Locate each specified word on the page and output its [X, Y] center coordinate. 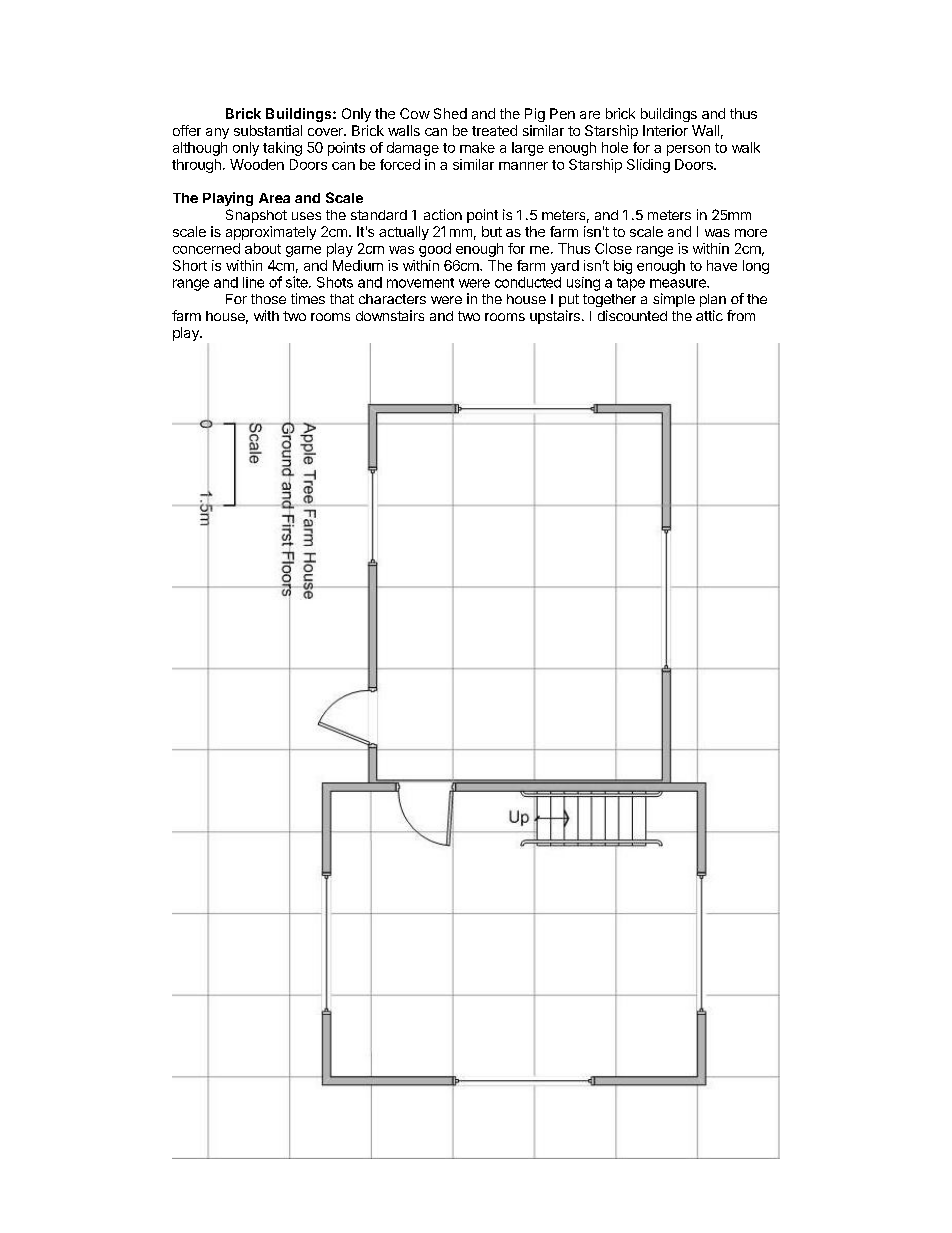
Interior [665, 130]
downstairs [390, 315]
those [268, 299]
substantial [268, 130]
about [263, 248]
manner [523, 166]
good [435, 250]
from [741, 315]
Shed [450, 113]
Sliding [648, 166]
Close [613, 248]
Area [274, 198]
